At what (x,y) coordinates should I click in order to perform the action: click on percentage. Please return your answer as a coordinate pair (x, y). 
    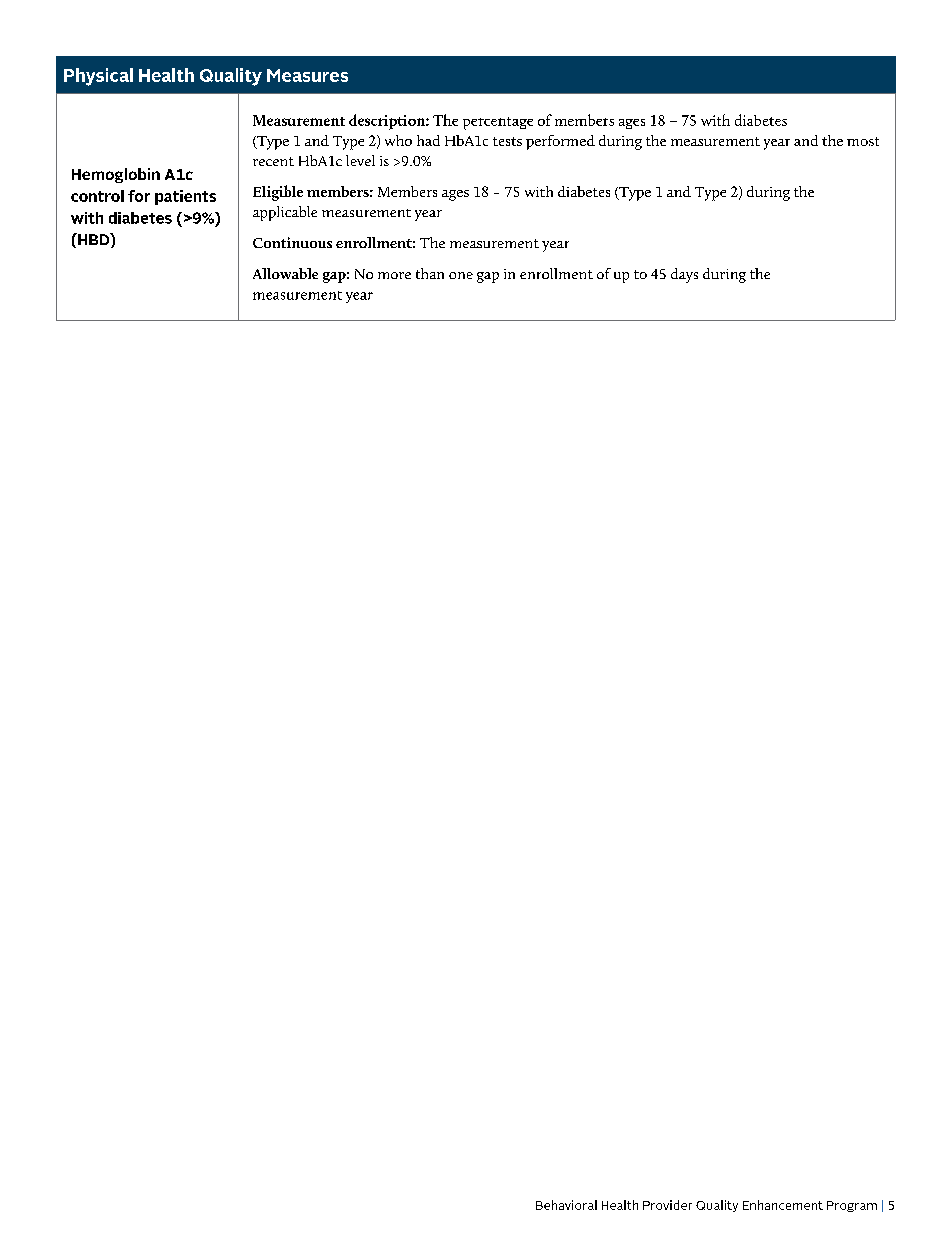
    Looking at the image, I should click on (498, 123).
